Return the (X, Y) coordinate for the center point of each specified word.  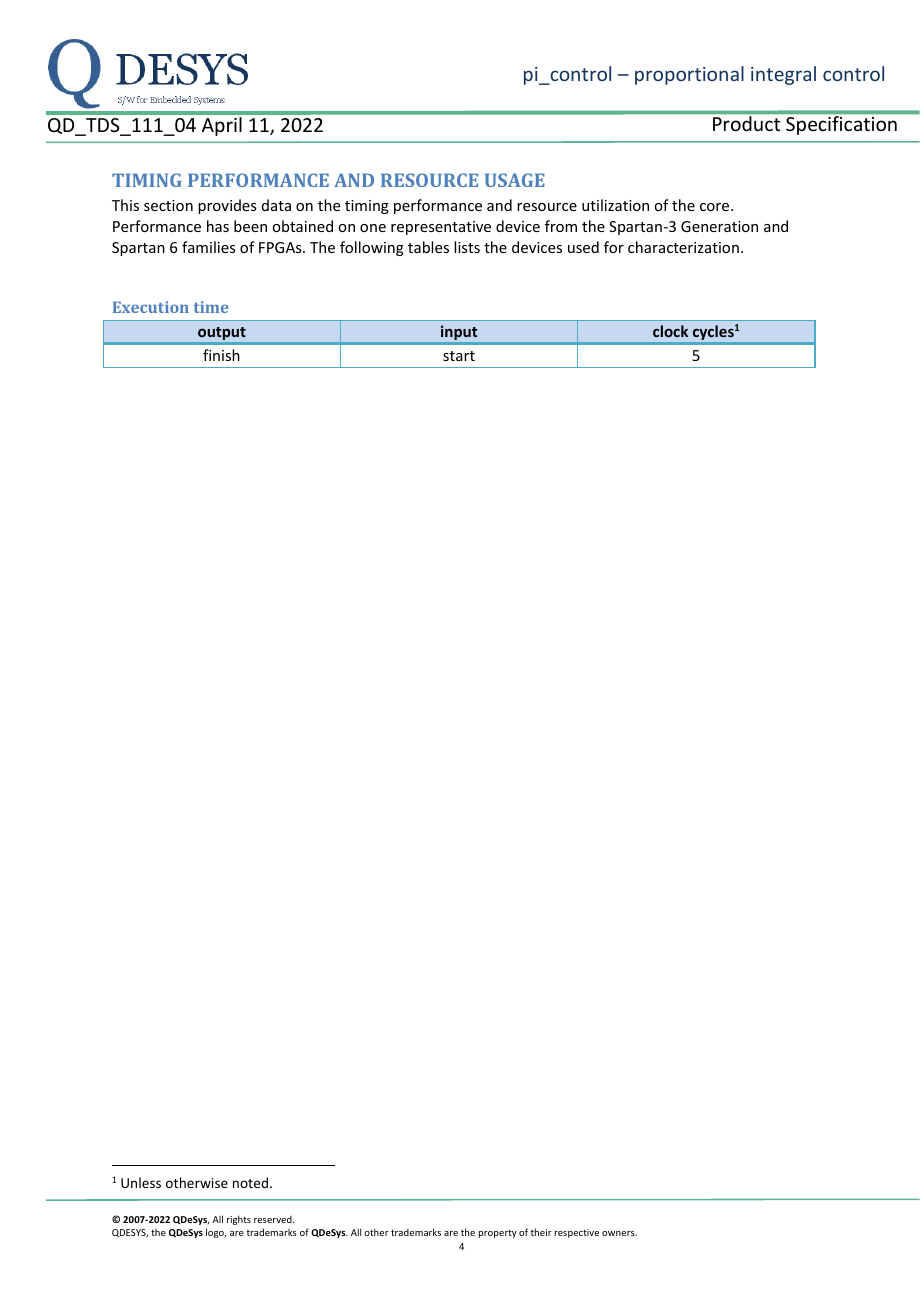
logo (216, 1233)
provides (227, 206)
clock (670, 331)
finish (221, 355)
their (541, 1232)
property (498, 1233)
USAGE (515, 180)
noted (252, 1182)
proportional (689, 75)
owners (619, 1233)
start (459, 356)
